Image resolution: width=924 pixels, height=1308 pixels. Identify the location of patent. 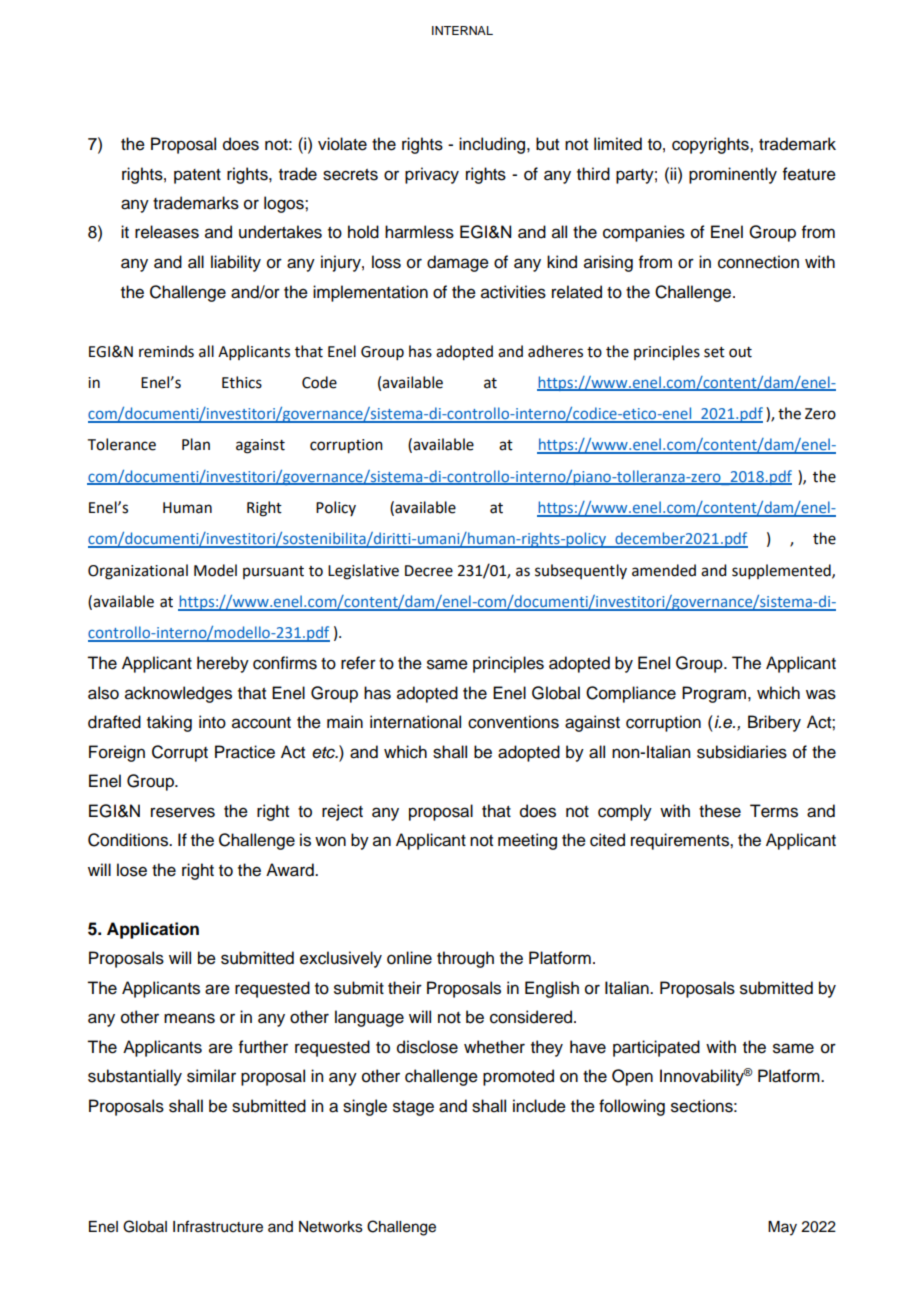
(197, 176).
